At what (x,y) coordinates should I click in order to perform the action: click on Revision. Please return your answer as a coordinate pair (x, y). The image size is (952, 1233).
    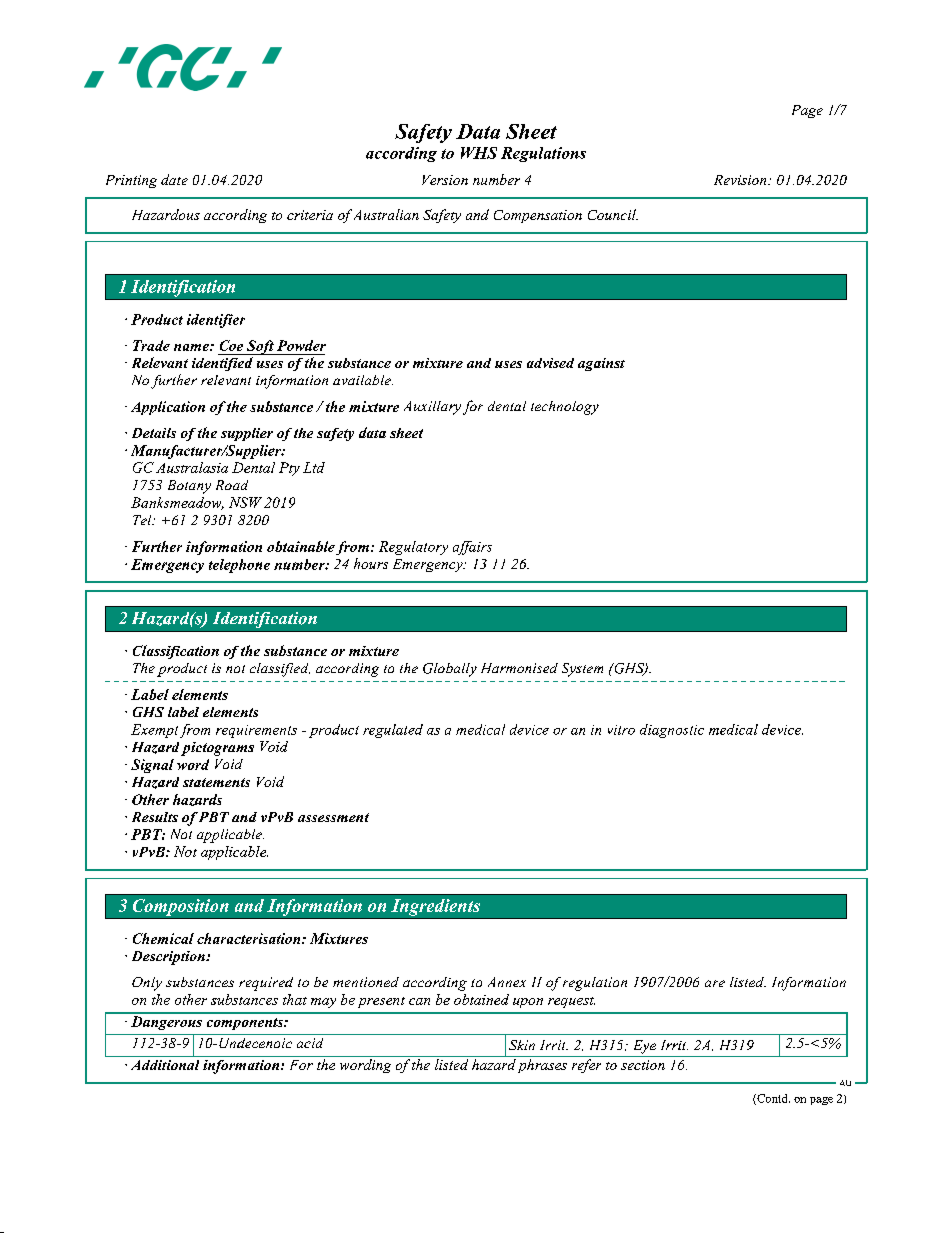
    Looking at the image, I should click on (741, 180).
